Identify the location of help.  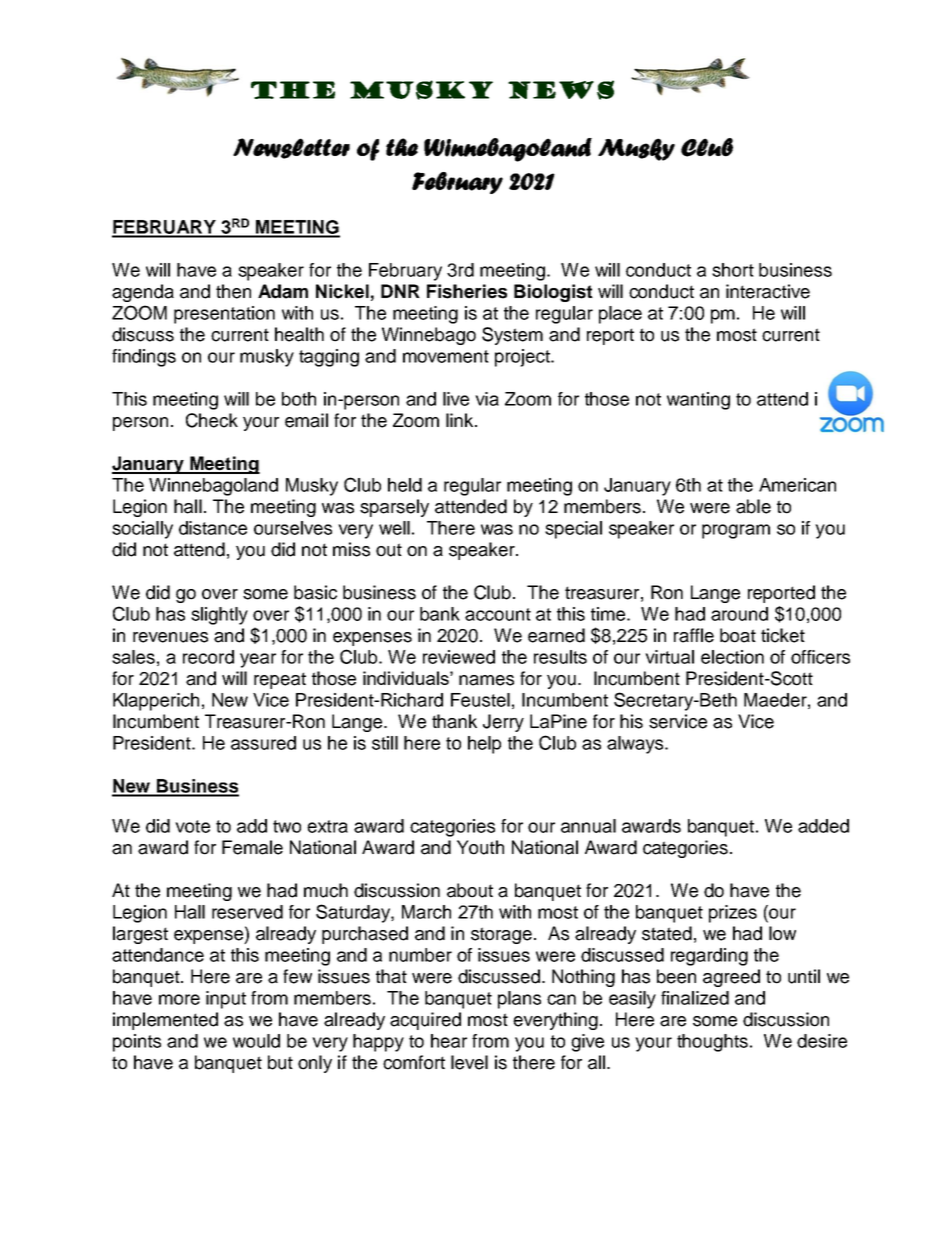
(484, 745).
